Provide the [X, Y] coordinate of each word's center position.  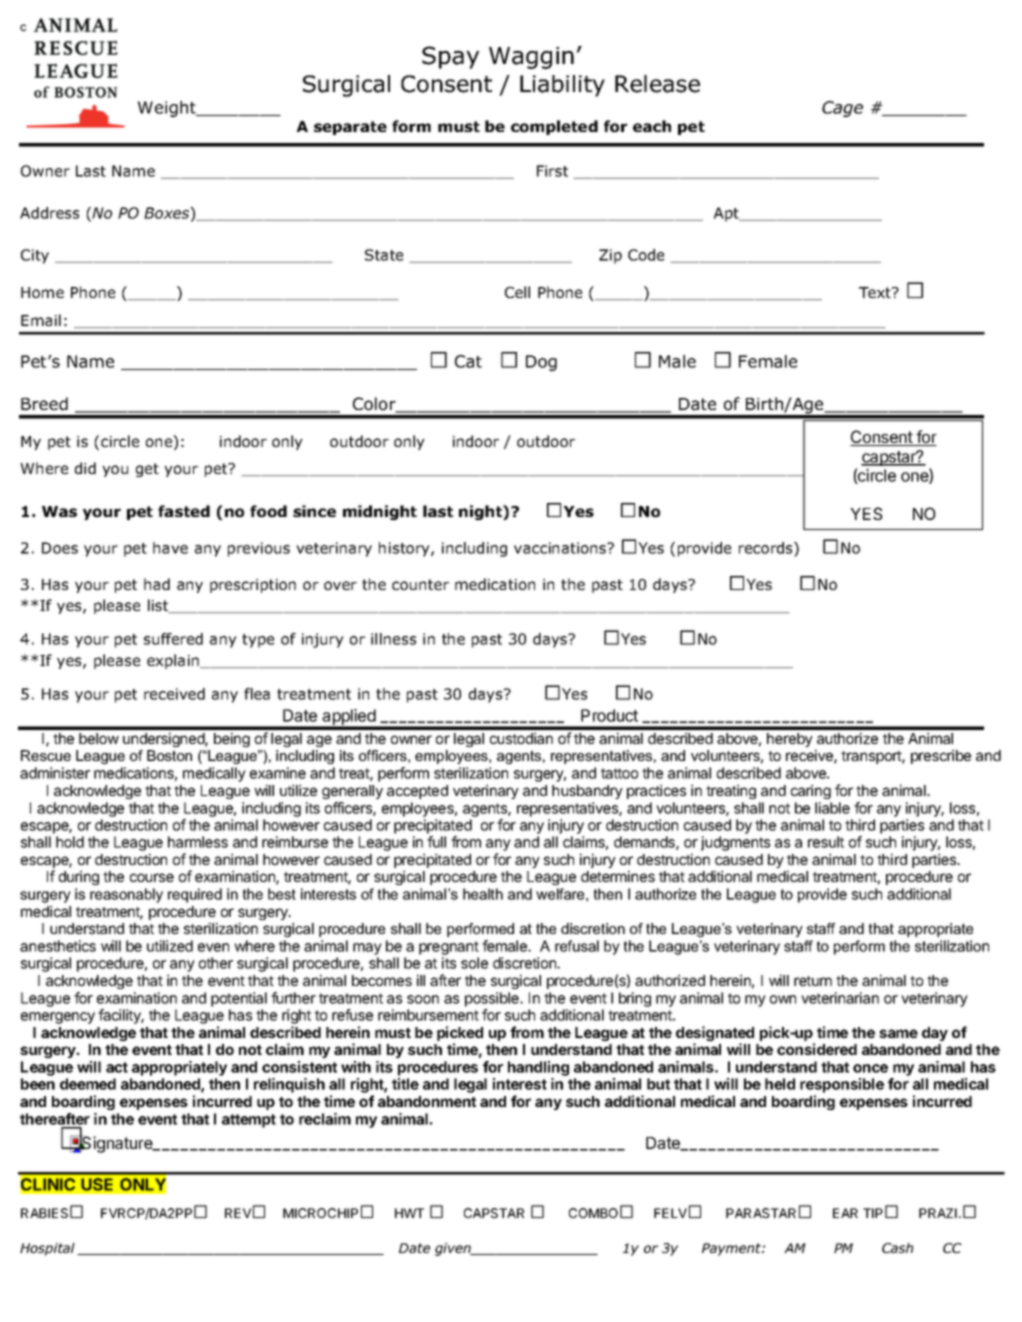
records [767, 548]
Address [49, 213]
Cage [842, 109]
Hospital [47, 1249]
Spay [450, 57]
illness [393, 639]
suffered [173, 639]
